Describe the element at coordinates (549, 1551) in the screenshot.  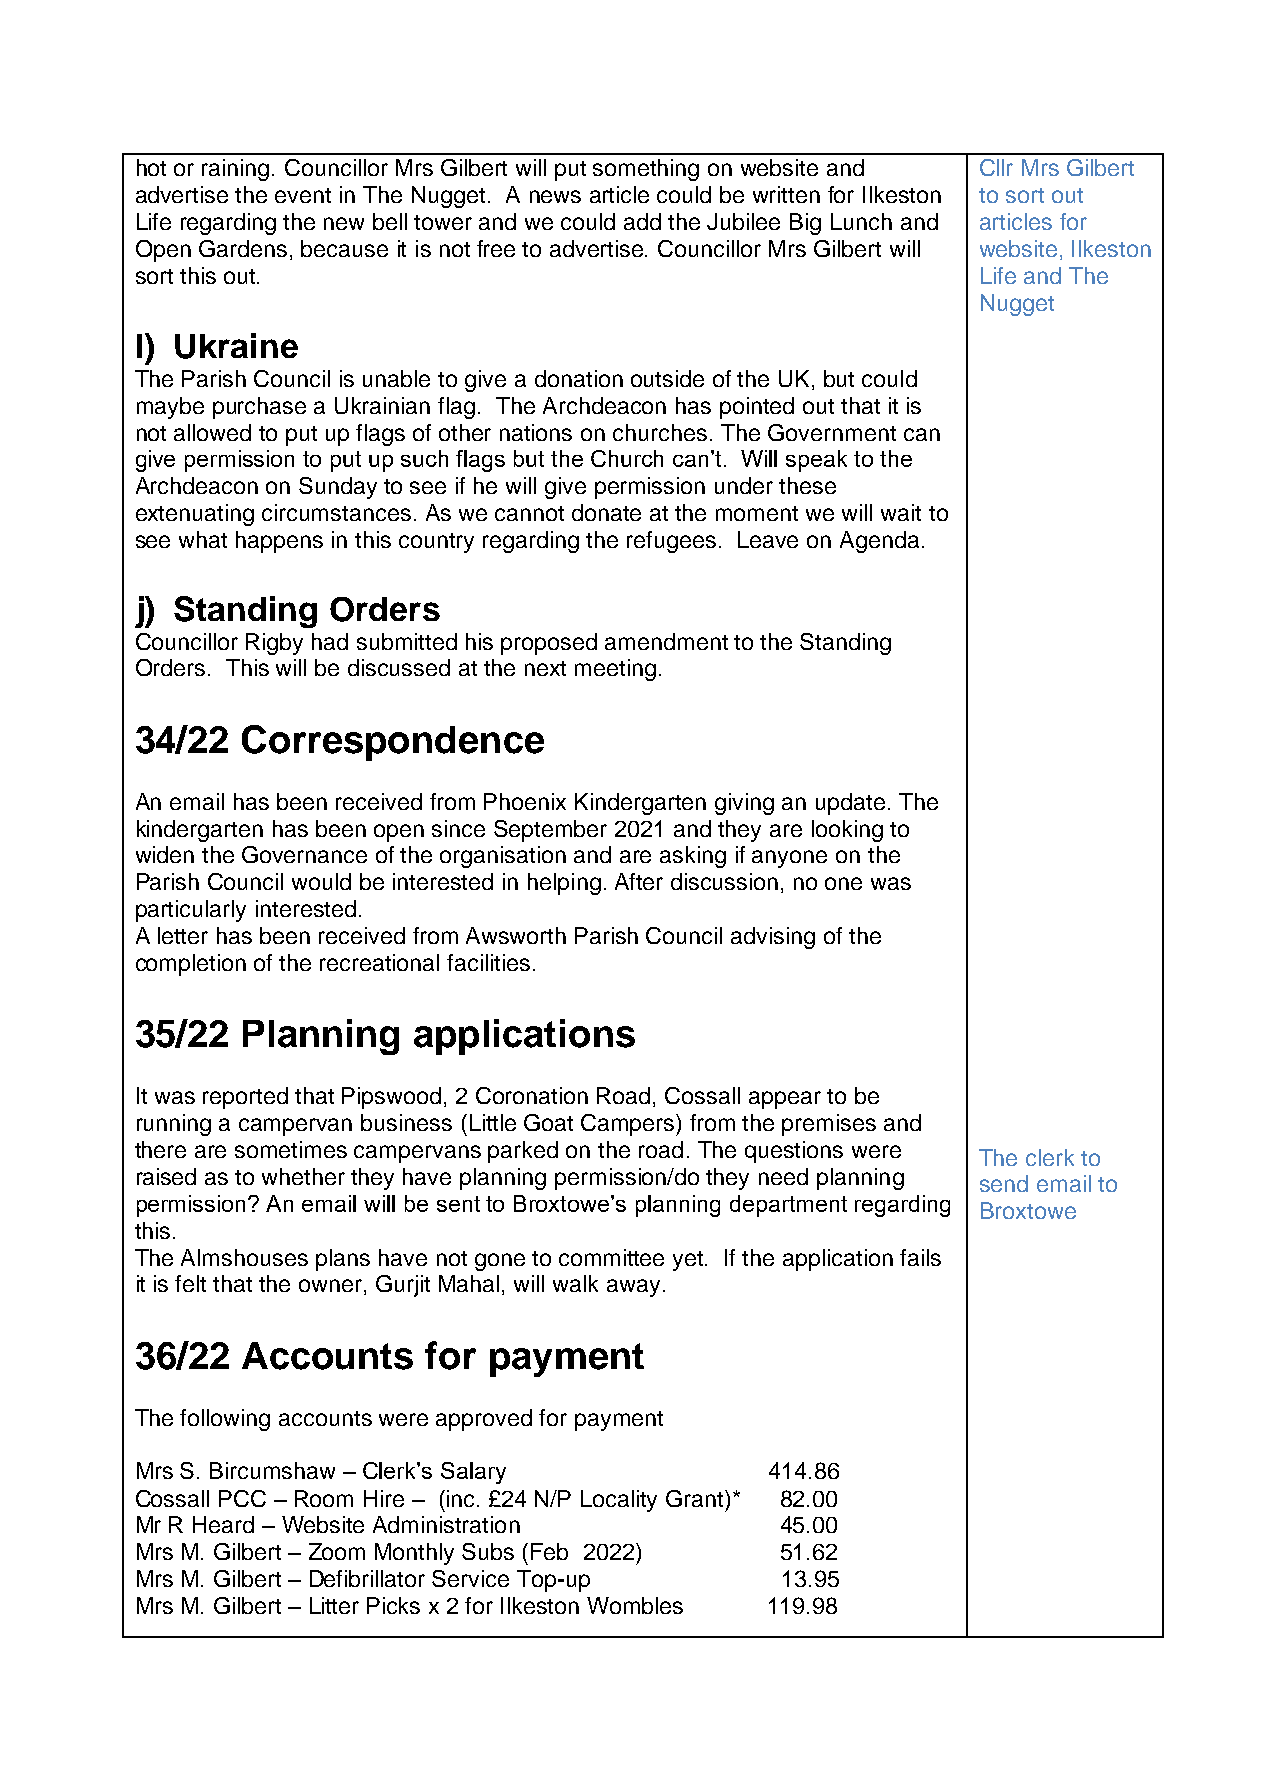
I see `Feb` at that location.
